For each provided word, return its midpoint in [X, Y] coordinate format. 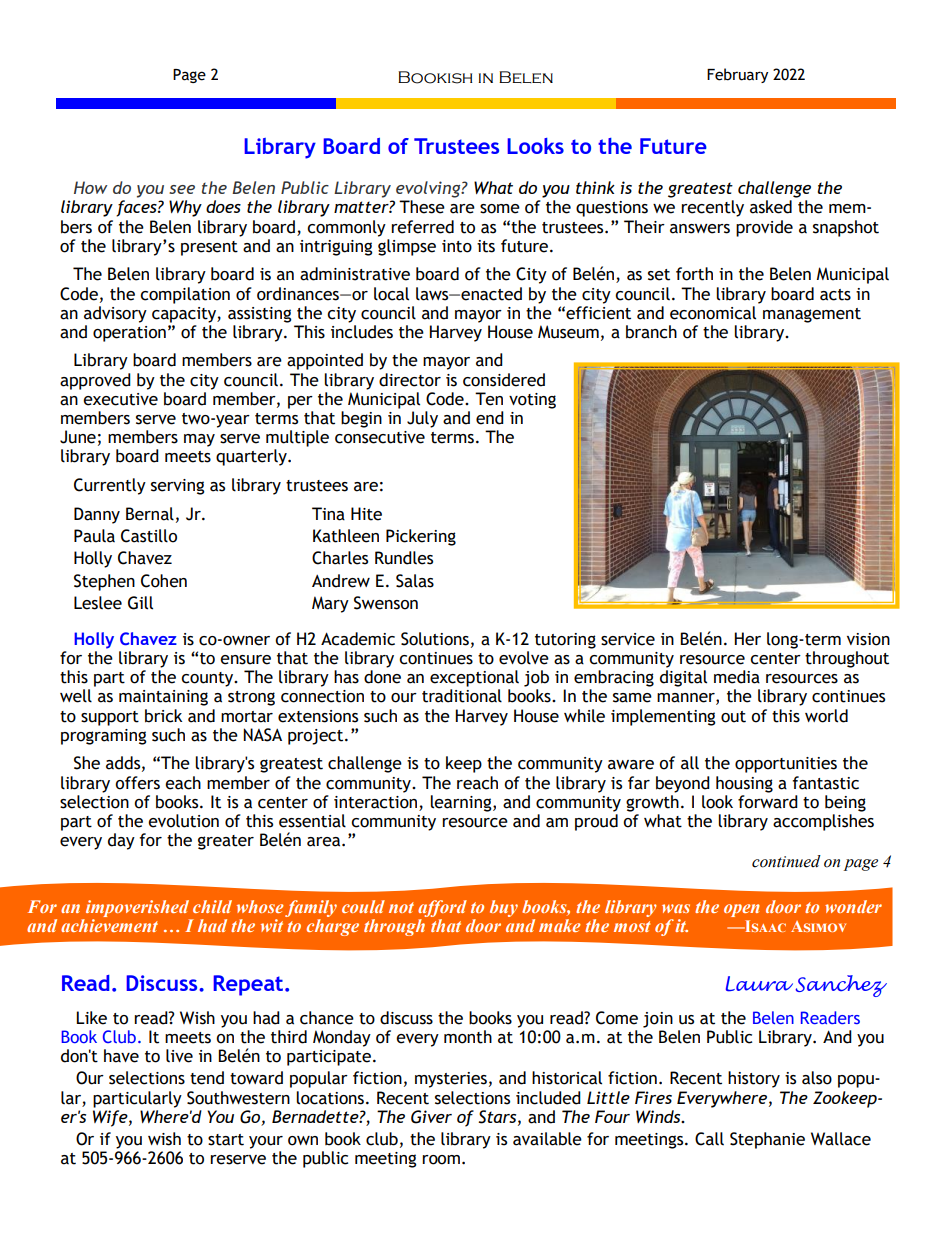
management [812, 315]
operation [129, 334]
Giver [431, 1117]
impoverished [137, 908]
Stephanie [767, 1140]
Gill [140, 603]
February [737, 75]
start [226, 1140]
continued [786, 861]
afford [442, 908]
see [182, 189]
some [500, 209]
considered [504, 380]
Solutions [435, 639]
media [737, 677]
